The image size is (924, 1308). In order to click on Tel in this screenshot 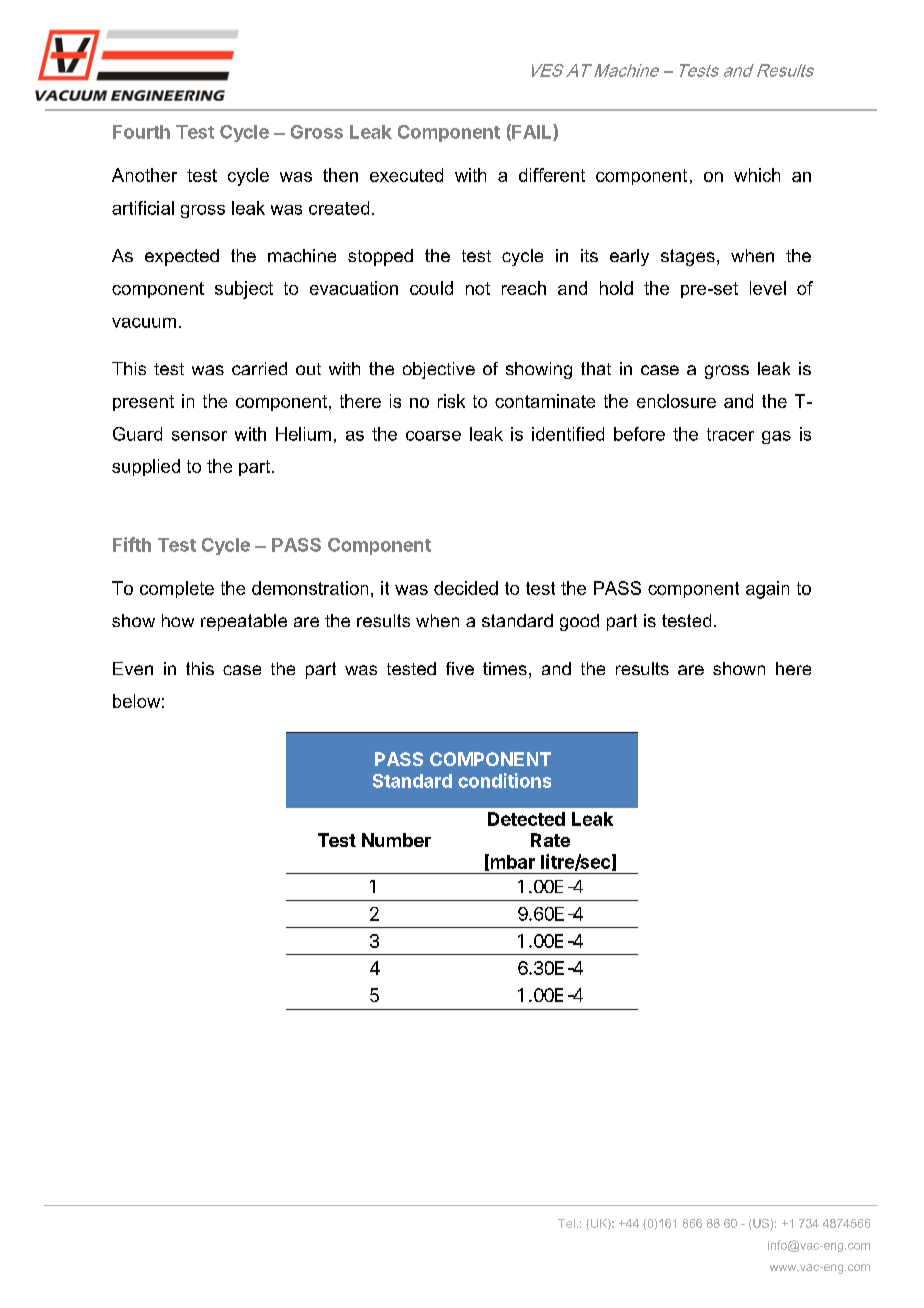, I will do `click(566, 1223)`.
